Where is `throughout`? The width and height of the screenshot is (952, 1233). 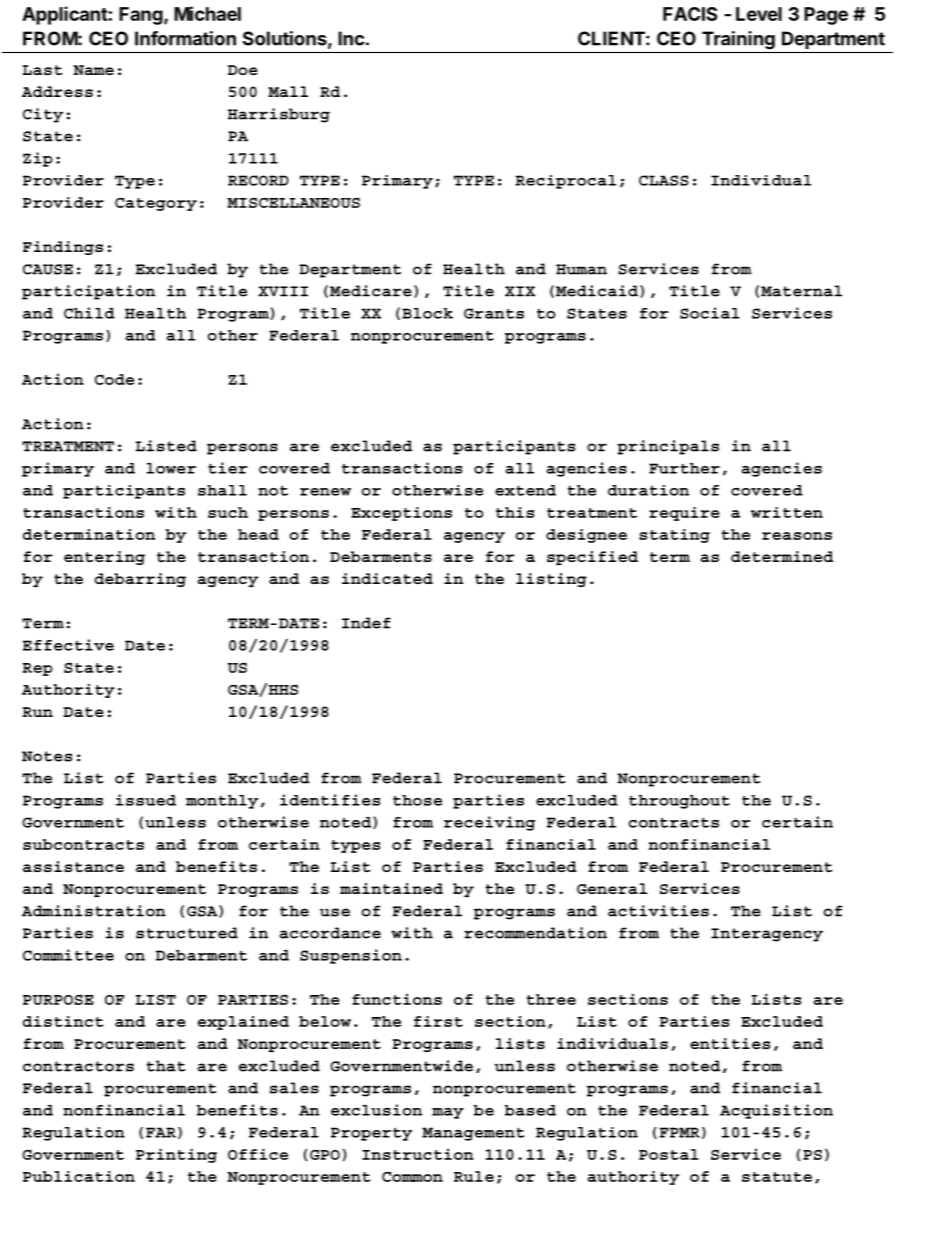
throughout is located at coordinates (679, 802).
